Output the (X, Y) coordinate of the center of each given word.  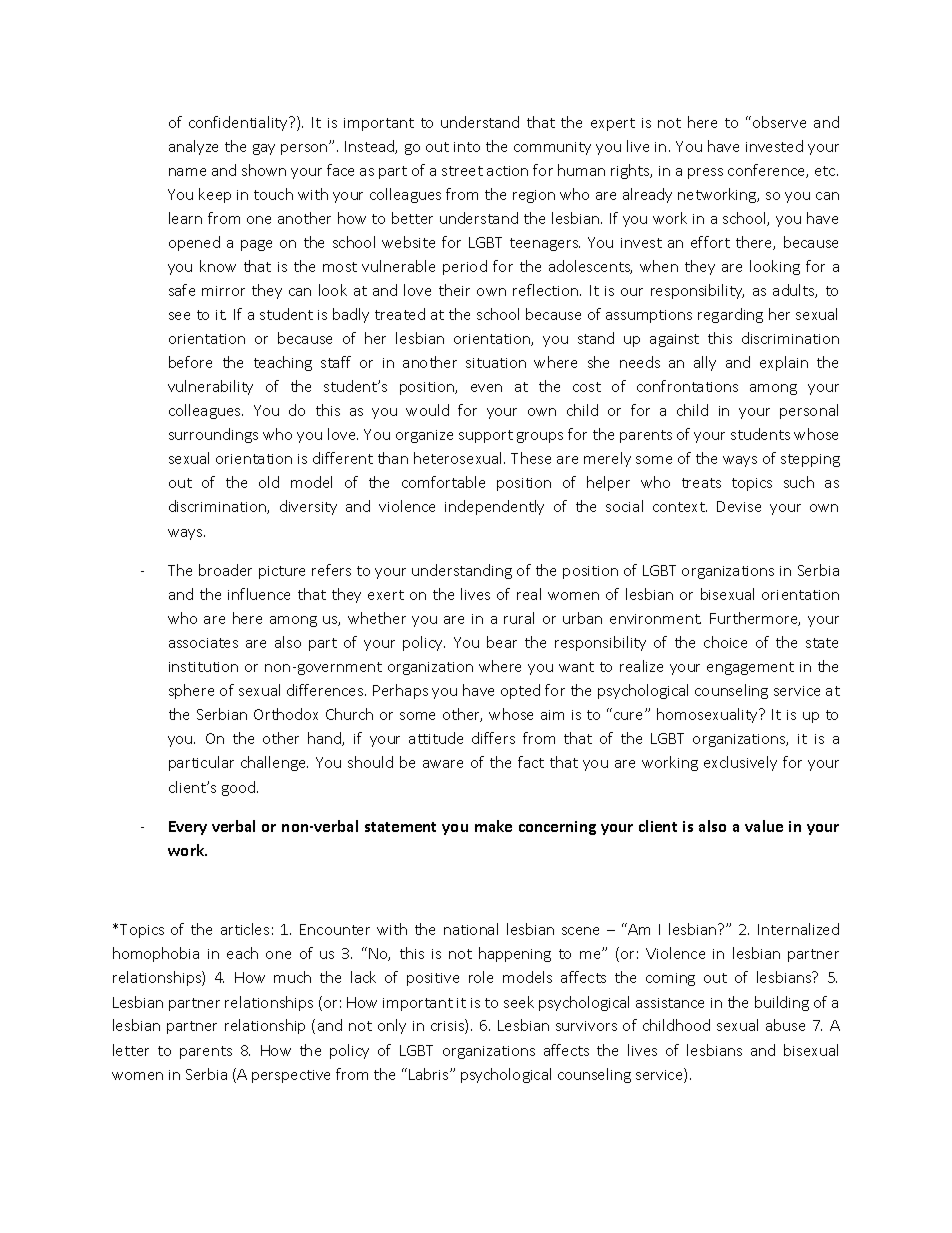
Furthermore (755, 619)
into (467, 147)
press (705, 173)
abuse (785, 1025)
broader (225, 570)
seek (519, 1002)
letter (131, 1050)
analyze (193, 147)
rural (519, 618)
